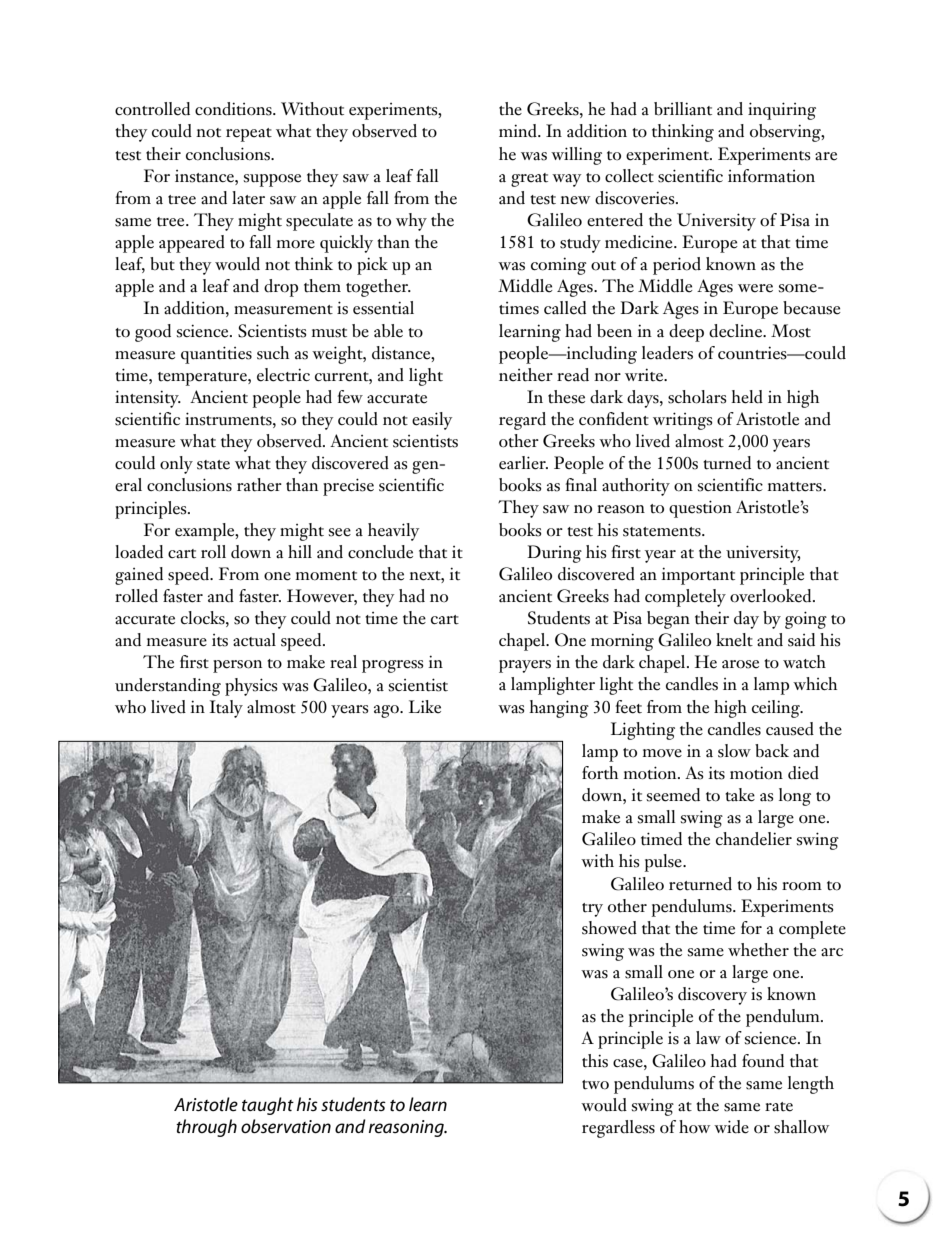 This page has width=952, height=1237. I want to click on repeat, so click(249, 135).
